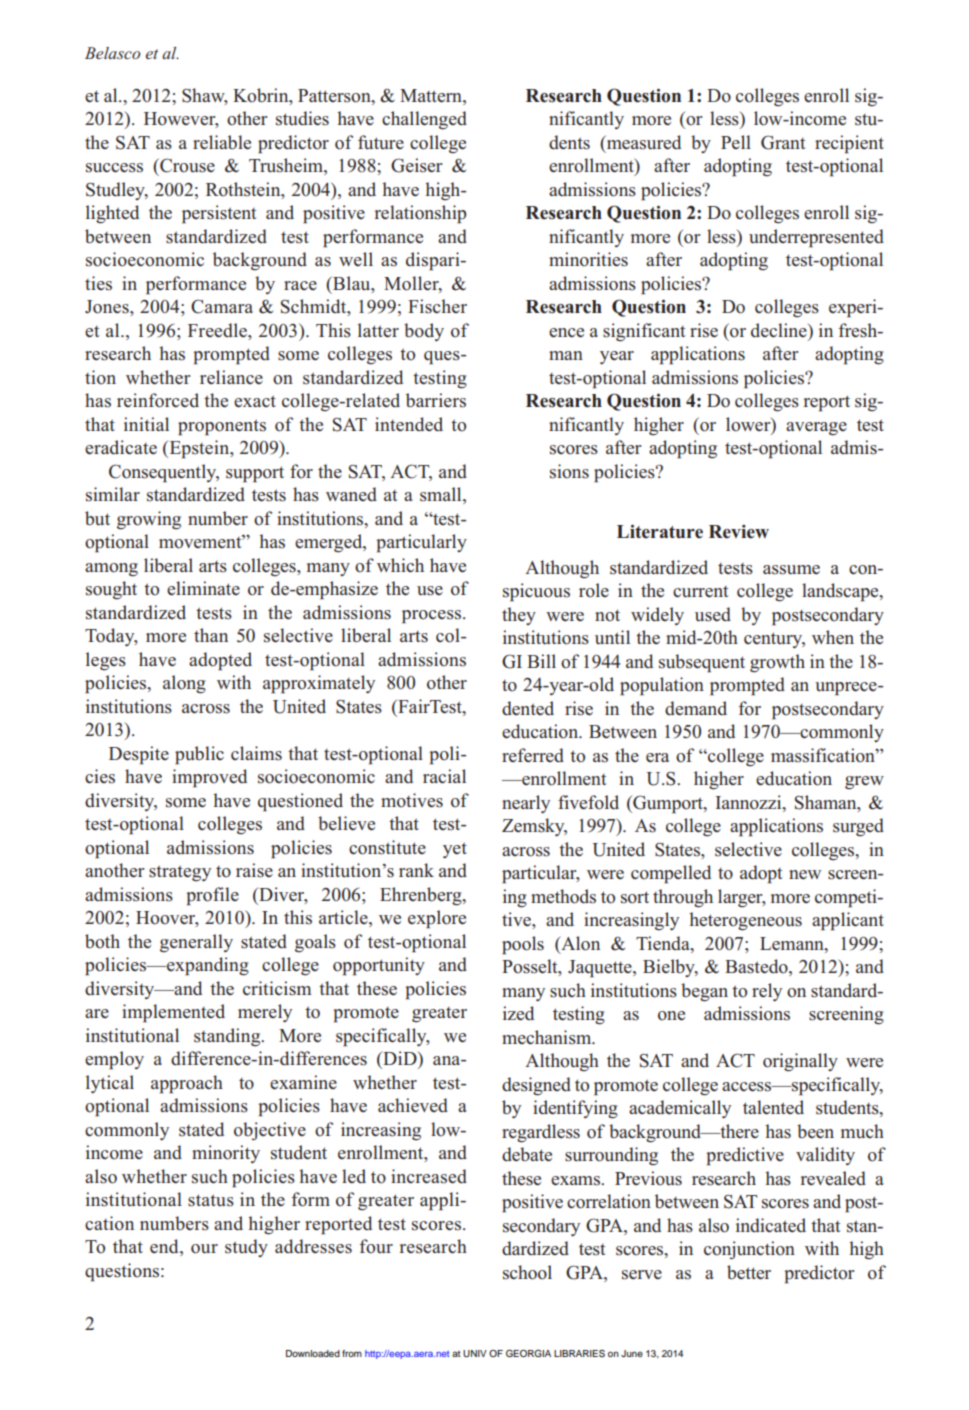  I want to click on public, so click(199, 755).
